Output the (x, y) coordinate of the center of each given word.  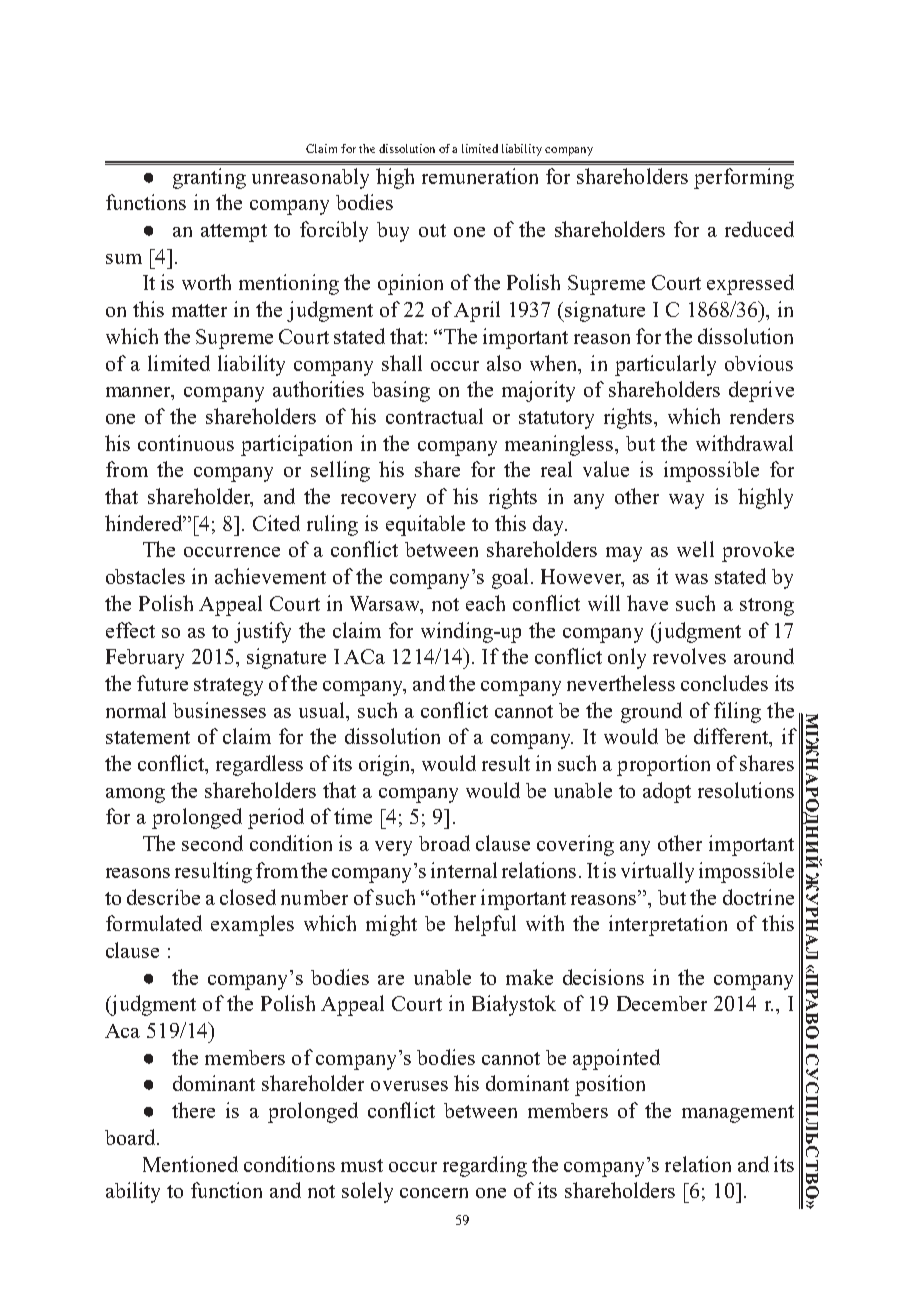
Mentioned (190, 1164)
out (432, 230)
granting (209, 178)
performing (744, 178)
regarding (485, 1166)
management (738, 1114)
